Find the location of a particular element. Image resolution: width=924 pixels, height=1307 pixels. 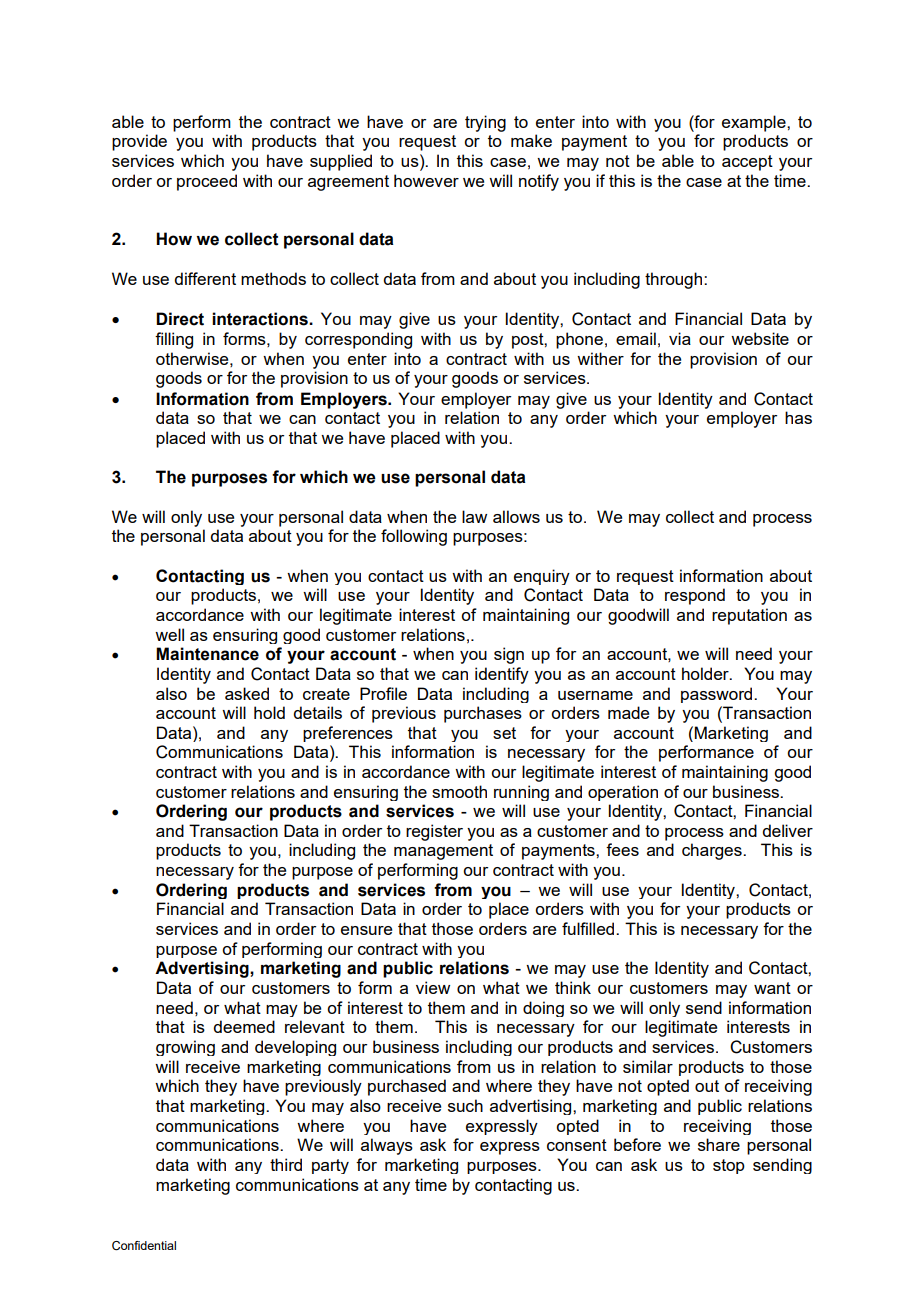

password is located at coordinates (718, 695).
